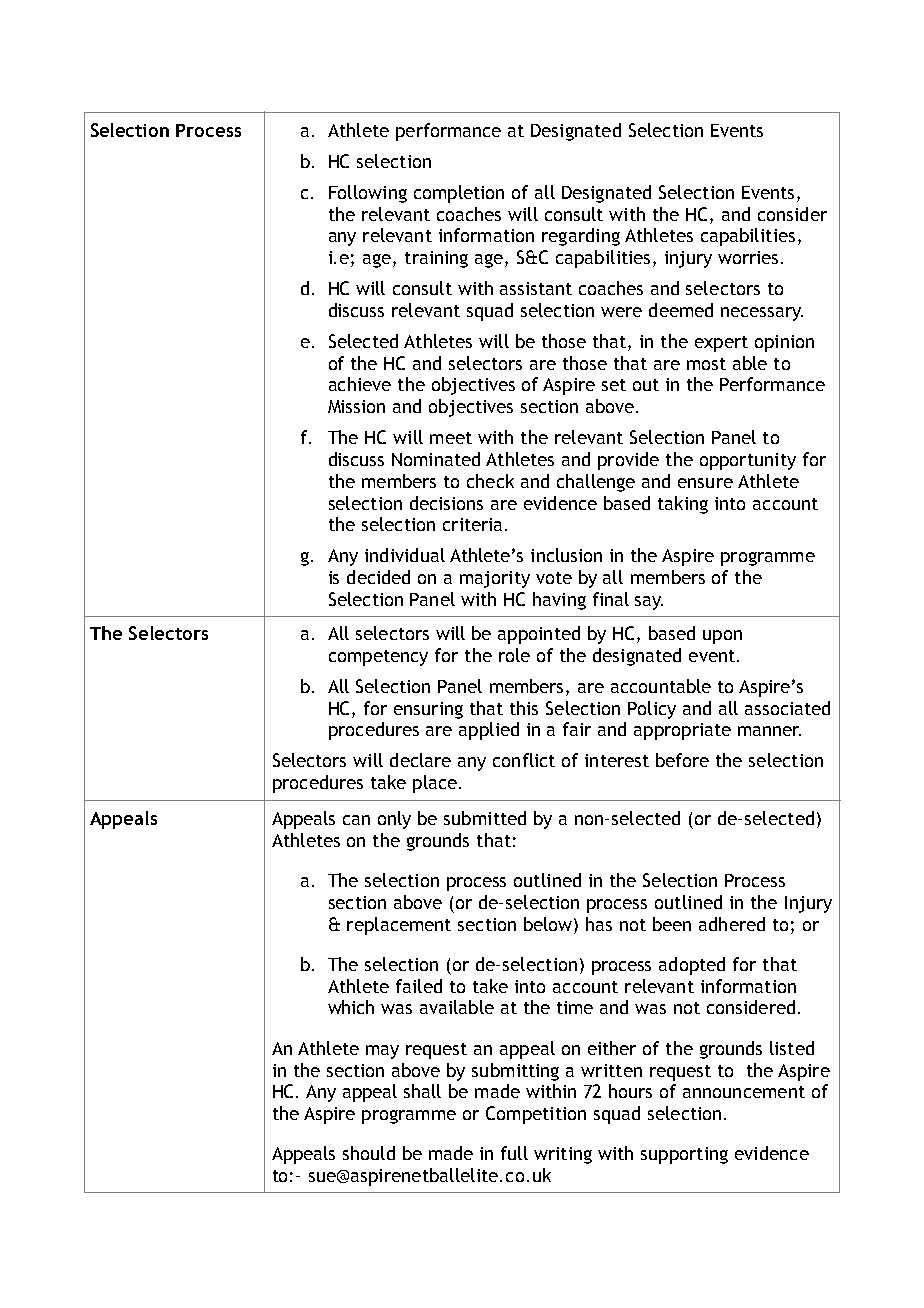 Image resolution: width=924 pixels, height=1308 pixels. What do you see at coordinates (549, 924) in the screenshot?
I see `below` at bounding box center [549, 924].
